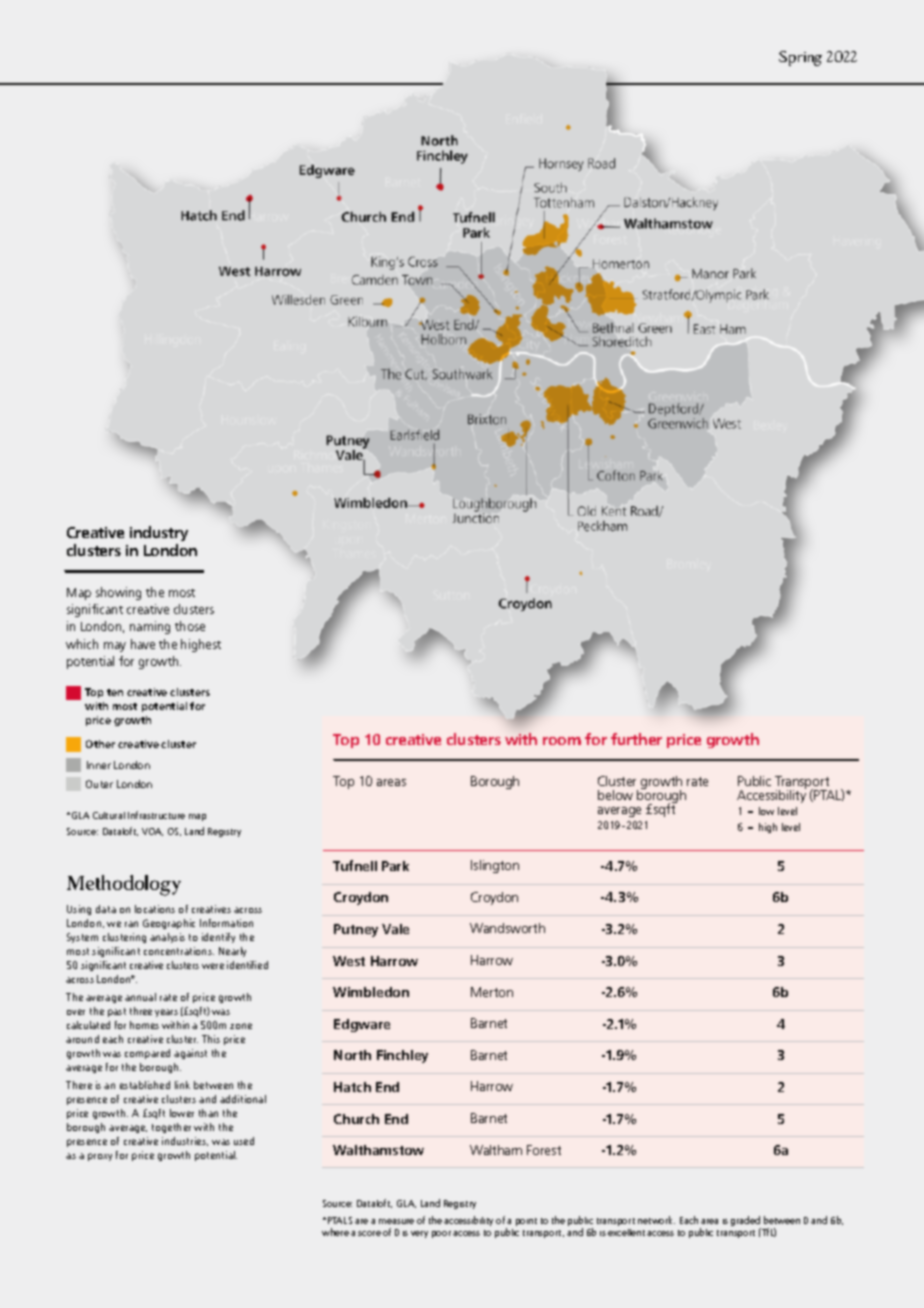 The width and height of the screenshot is (924, 1308). I want to click on Spring, so click(800, 58).
